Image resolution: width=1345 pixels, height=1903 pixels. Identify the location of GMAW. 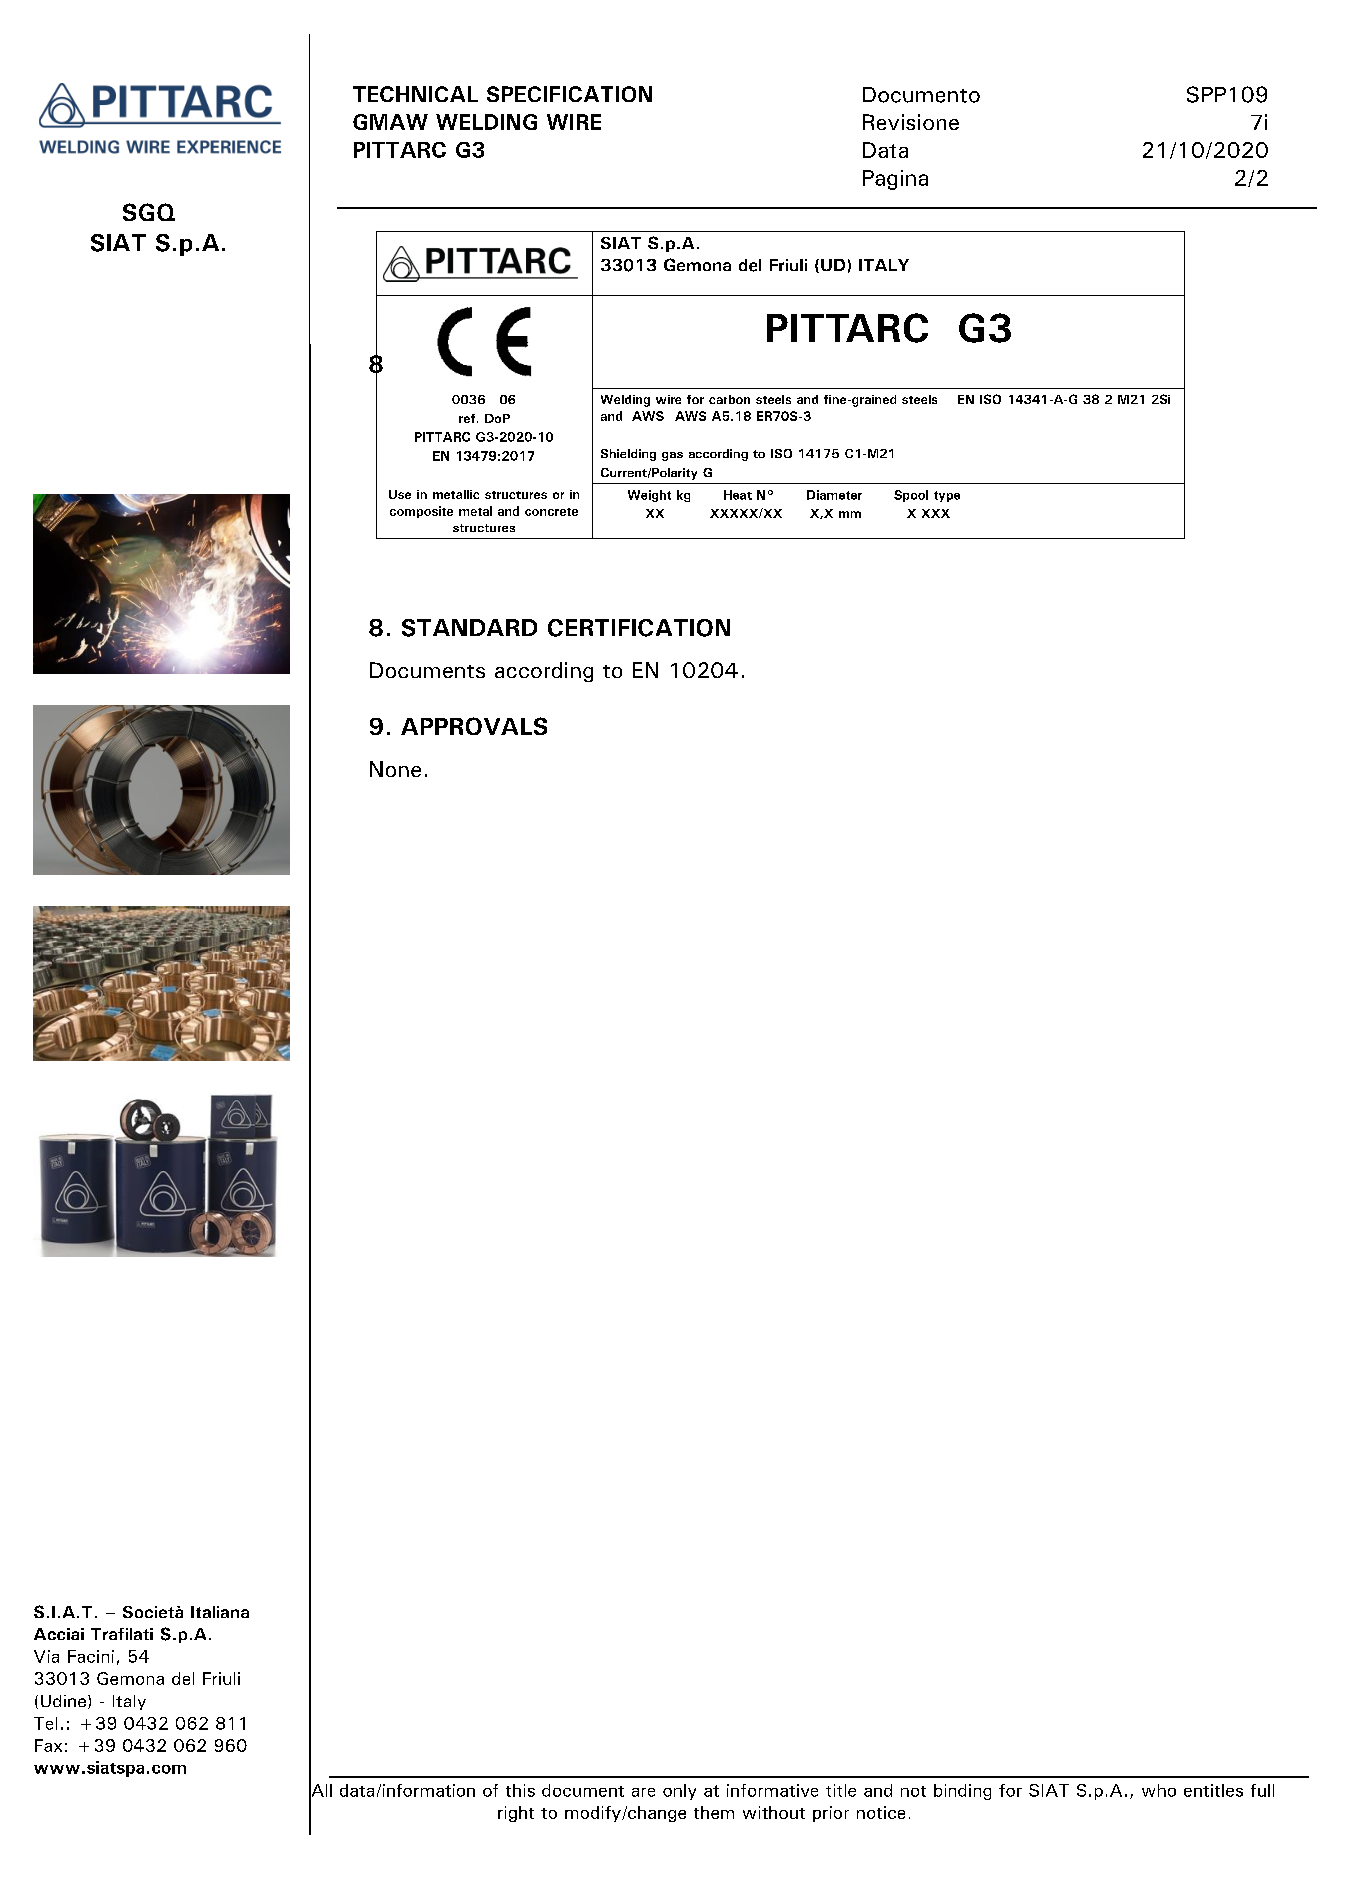
(390, 122).
